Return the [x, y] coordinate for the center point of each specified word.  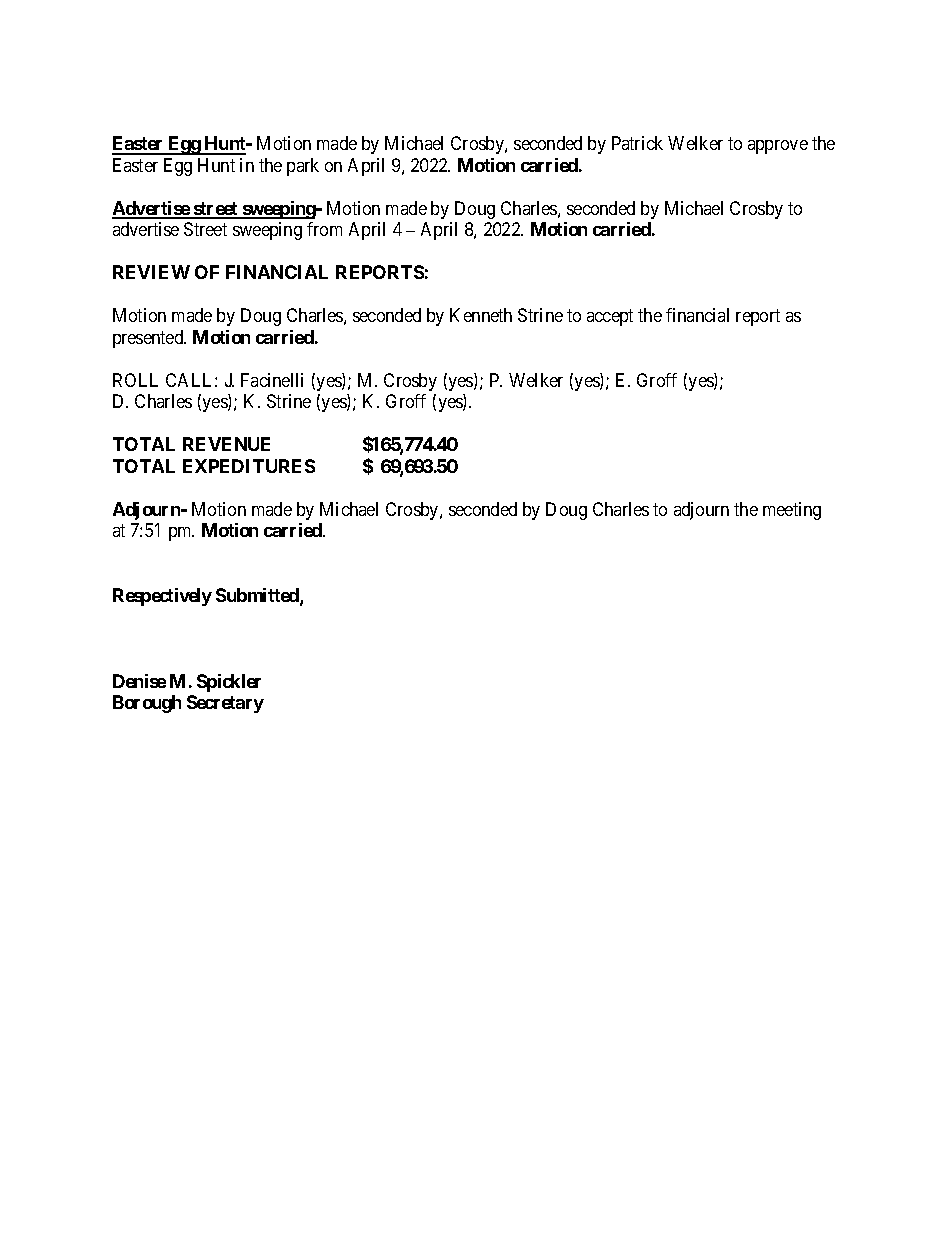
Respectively [162, 597]
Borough [147, 704]
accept [610, 318]
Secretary [225, 704]
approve [778, 147]
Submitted [258, 596]
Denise [139, 681]
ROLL [135, 380]
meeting [792, 511]
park [303, 167]
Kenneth [481, 315]
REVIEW [151, 272]
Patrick [637, 143]
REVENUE [226, 444]
